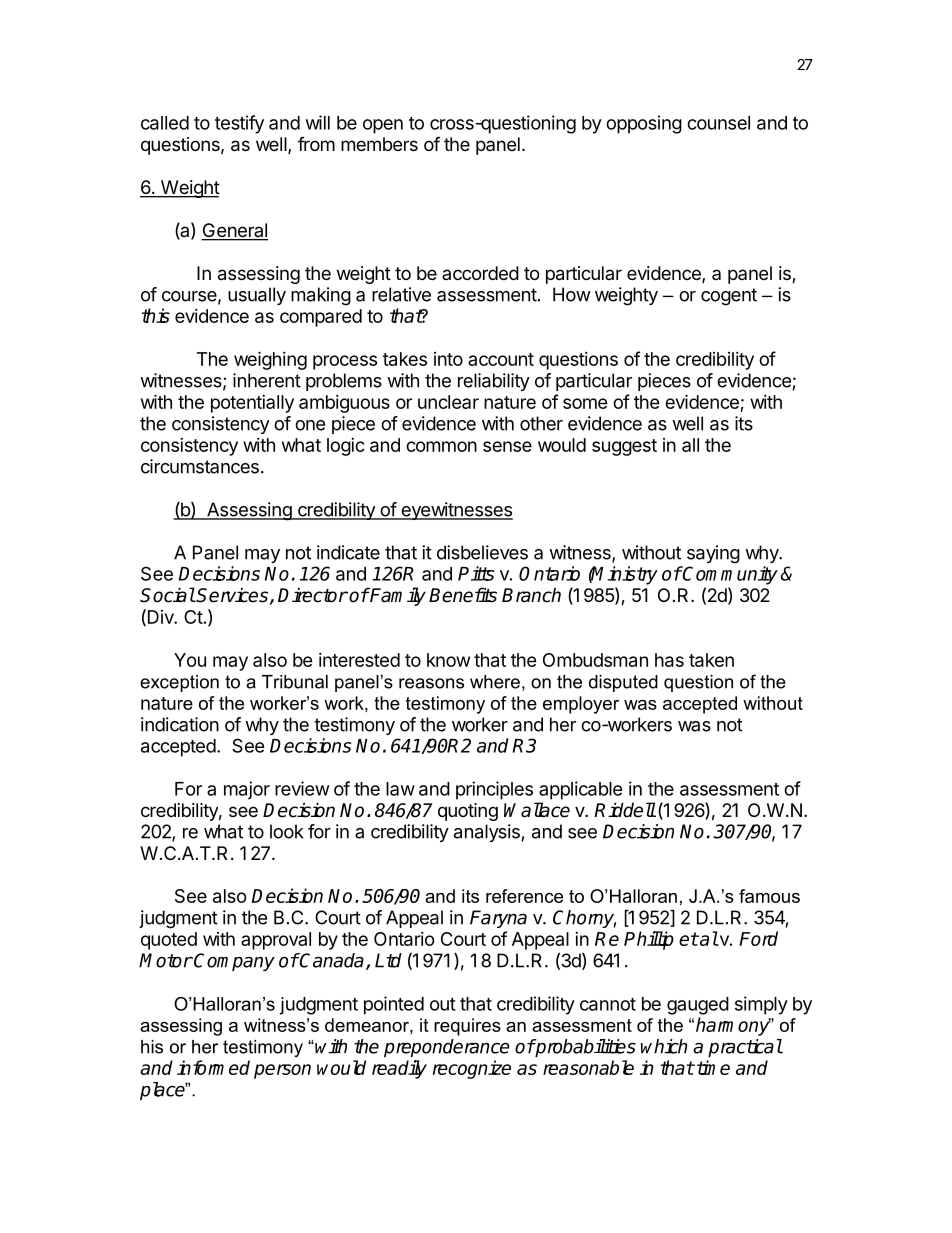 This page has height=1233, width=952. Describe the element at coordinates (713, 554) in the page. I see `saying` at that location.
